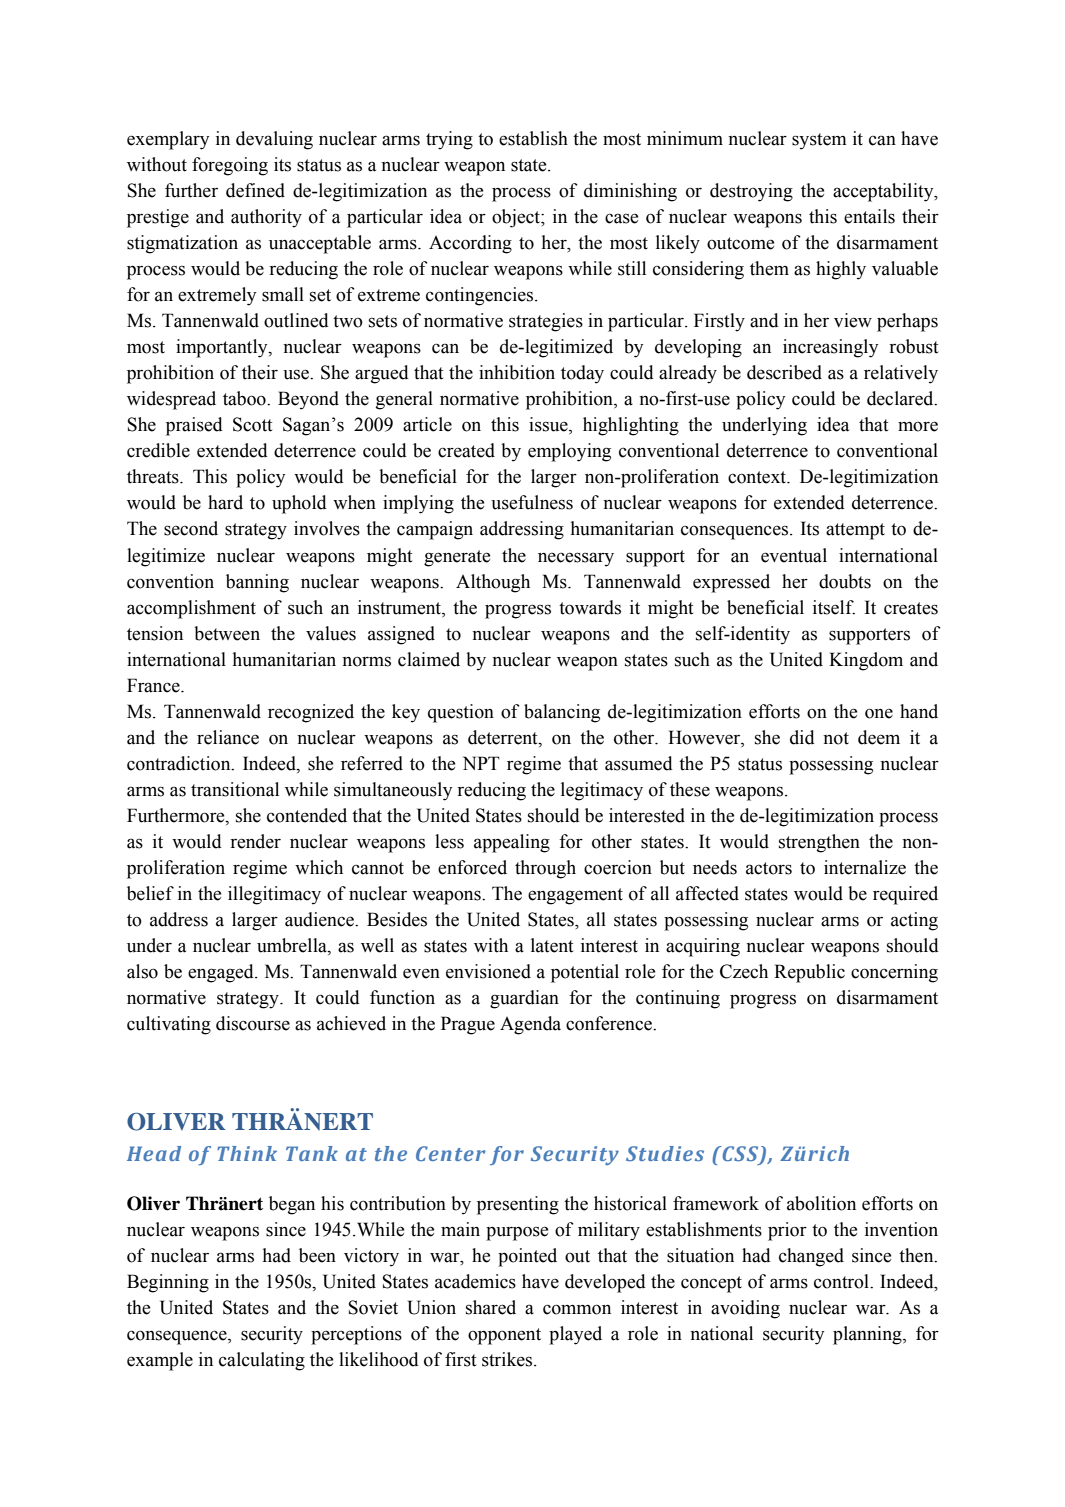 This screenshot has height=1507, width=1065. Describe the element at coordinates (449, 140) in the screenshot. I see `trying` at that location.
